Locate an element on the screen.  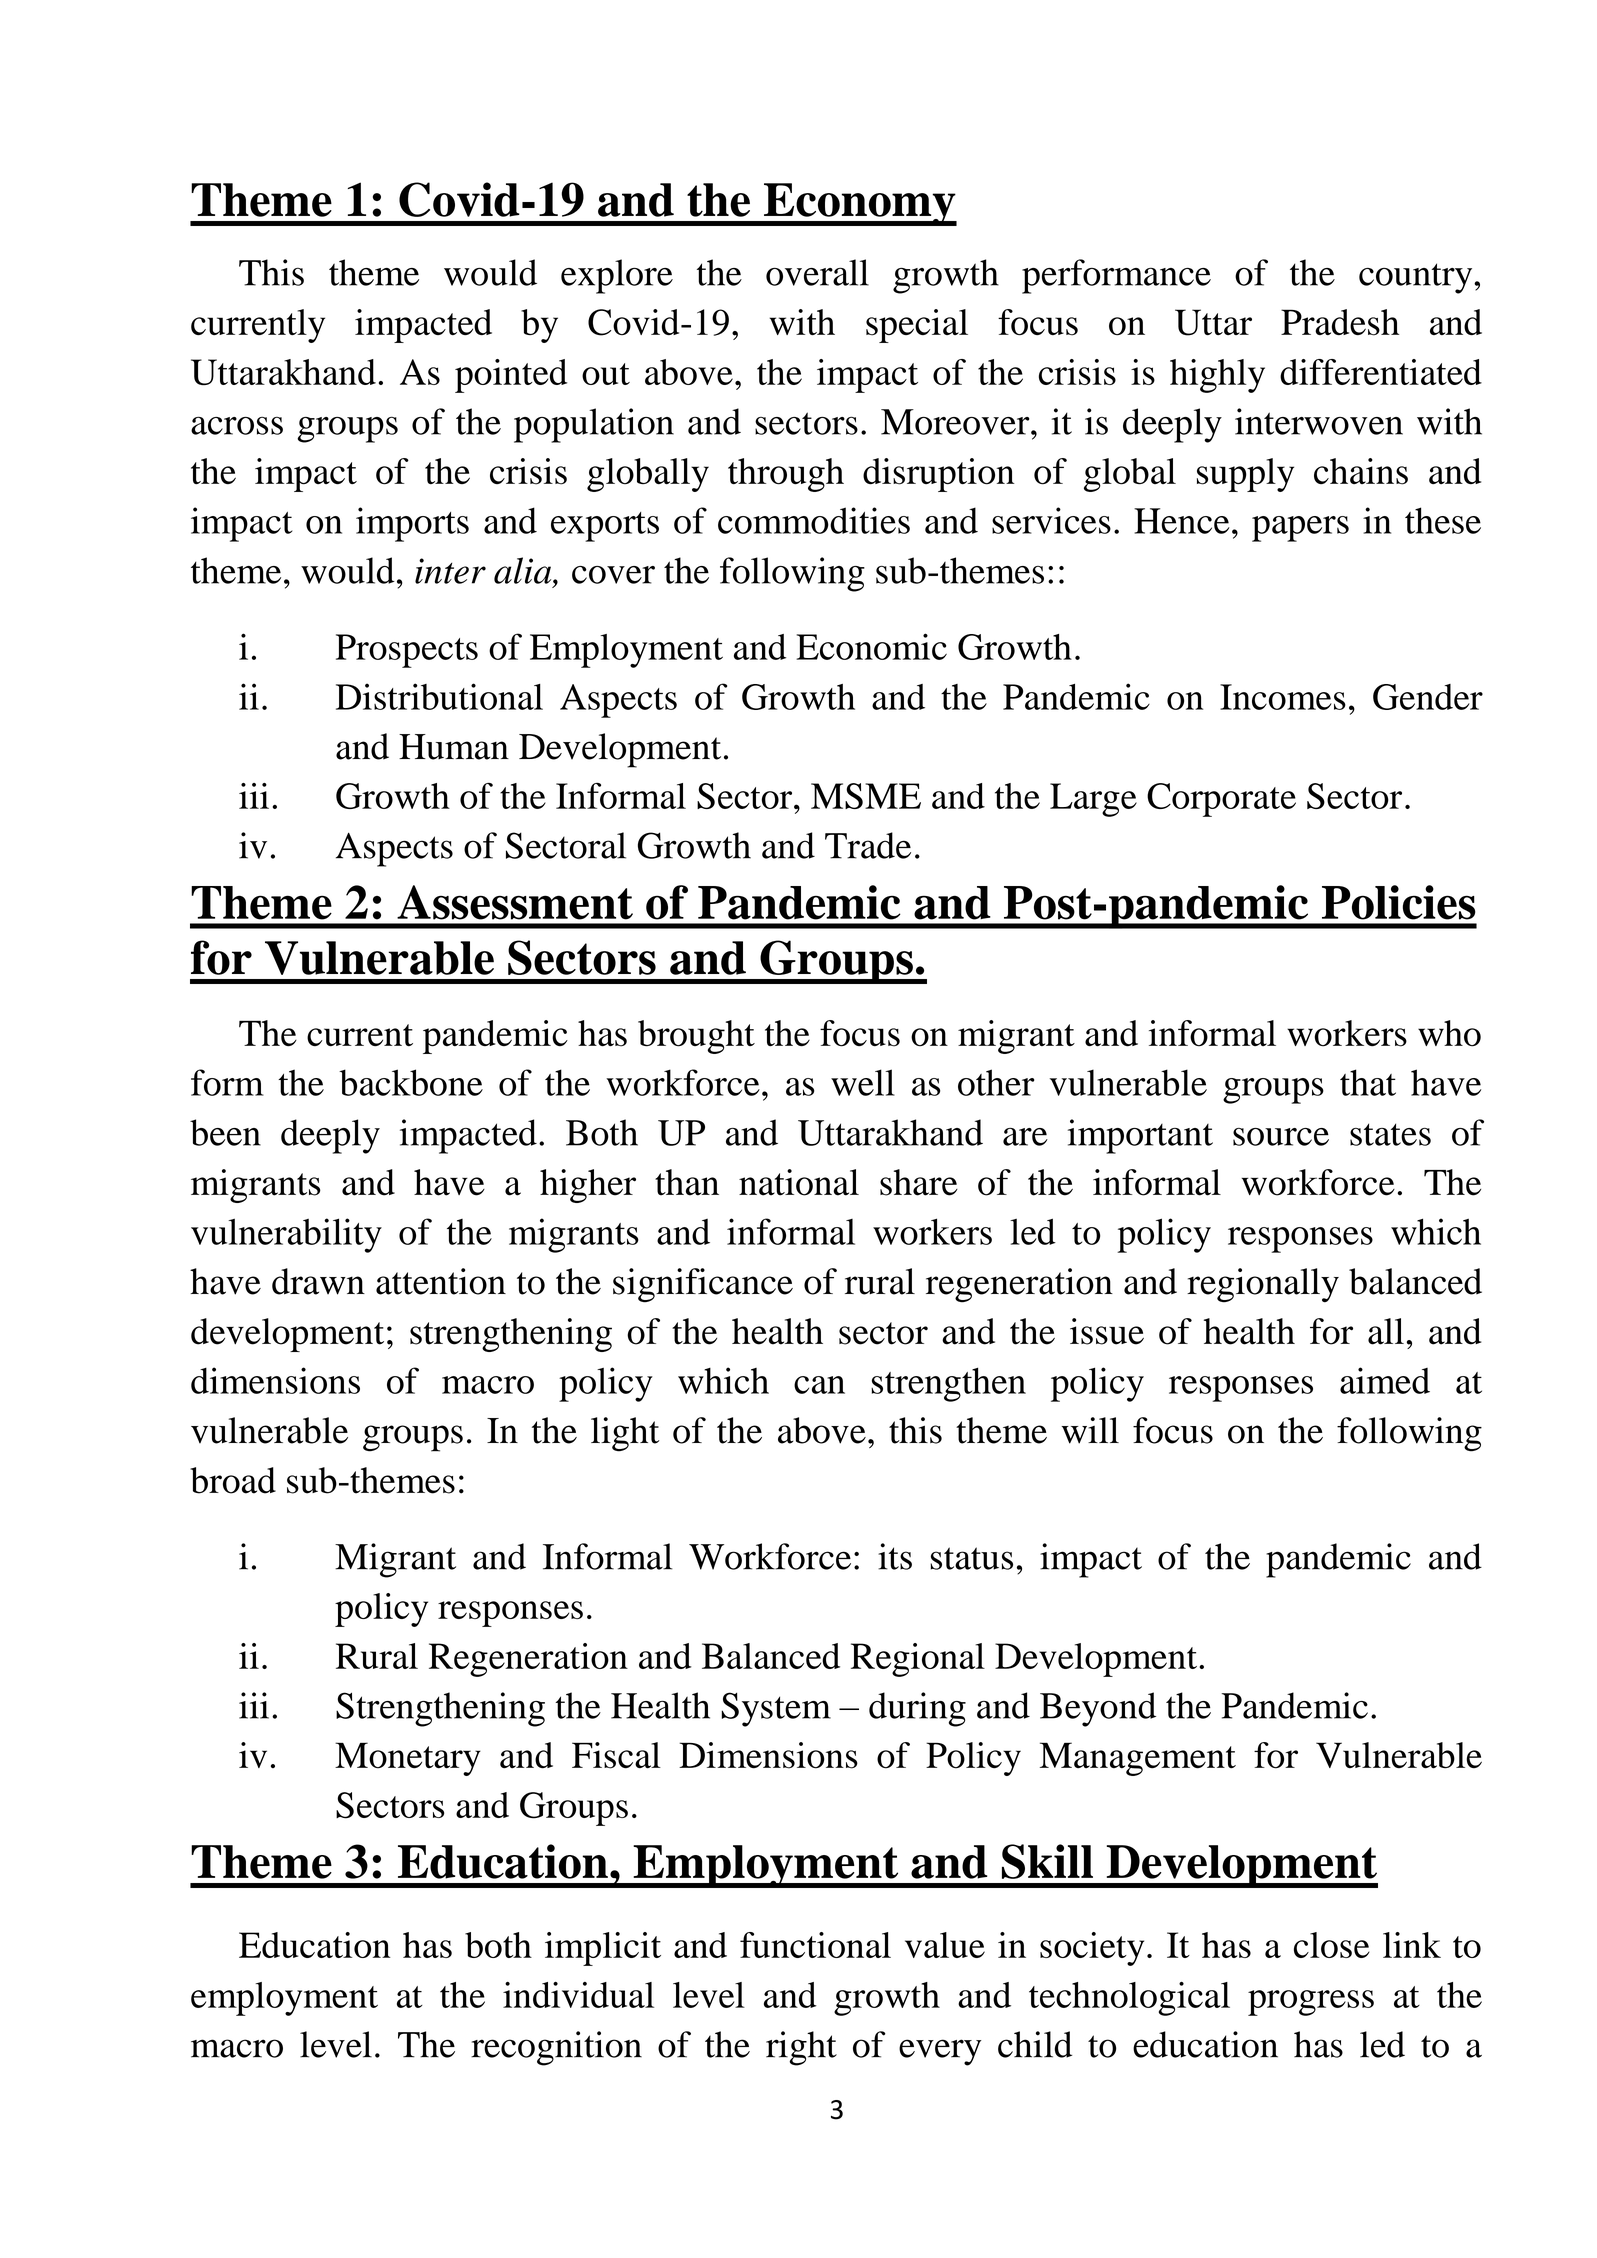
progress is located at coordinates (1311, 2003).
